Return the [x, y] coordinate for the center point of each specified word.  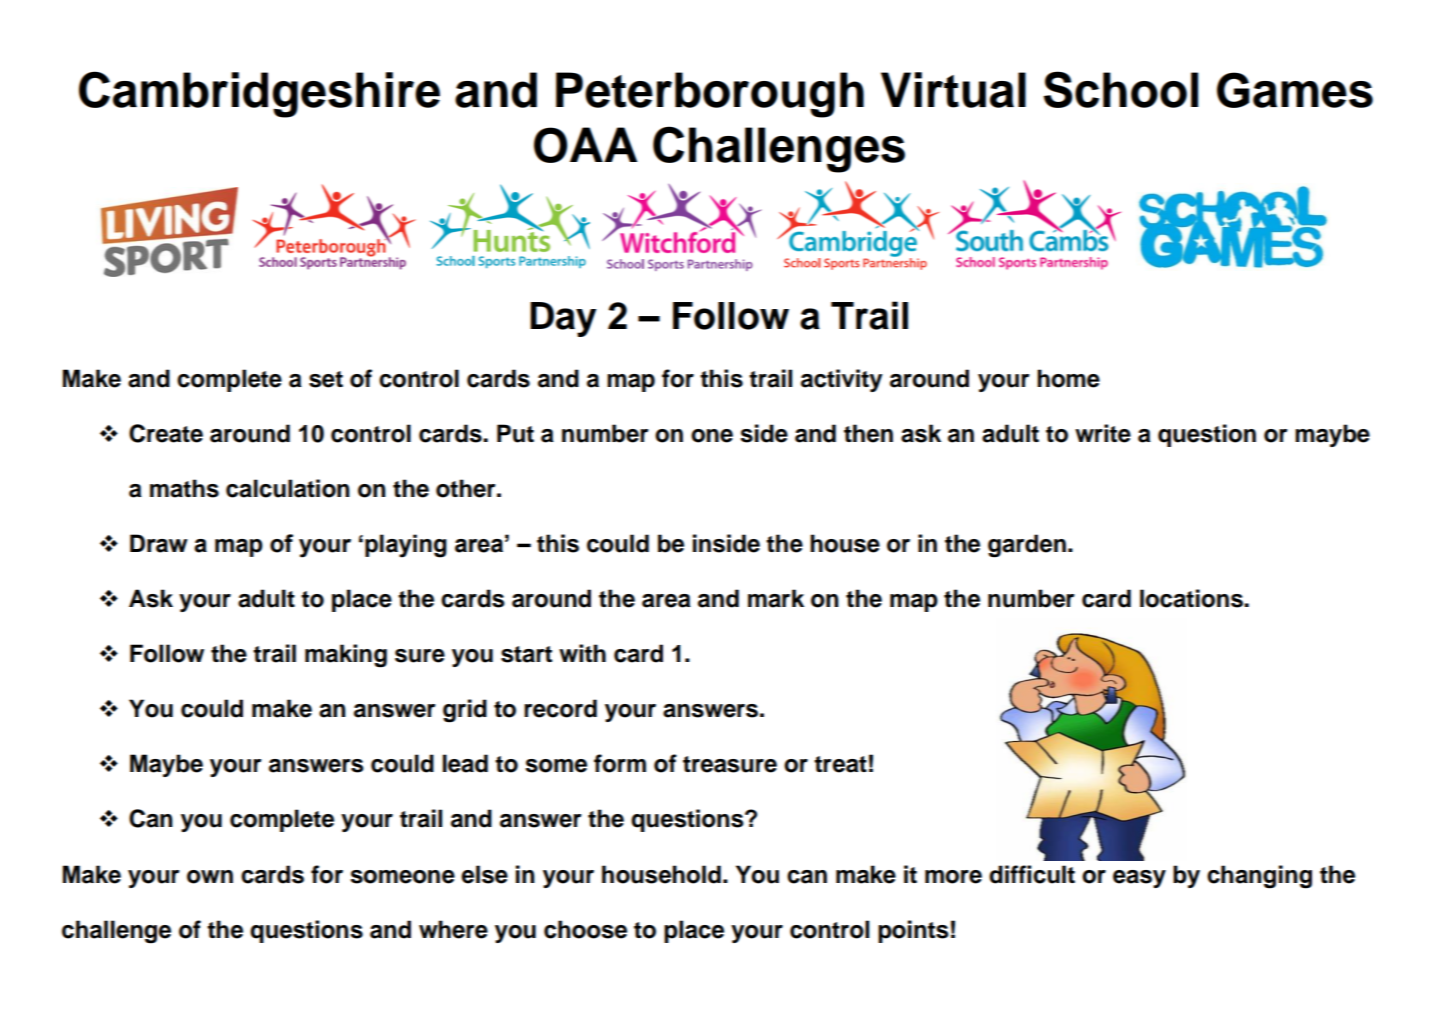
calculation [288, 488]
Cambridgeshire [259, 94]
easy [1139, 879]
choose [585, 929]
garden [1027, 546]
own [210, 877]
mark [776, 598]
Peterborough [710, 95]
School [1121, 89]
